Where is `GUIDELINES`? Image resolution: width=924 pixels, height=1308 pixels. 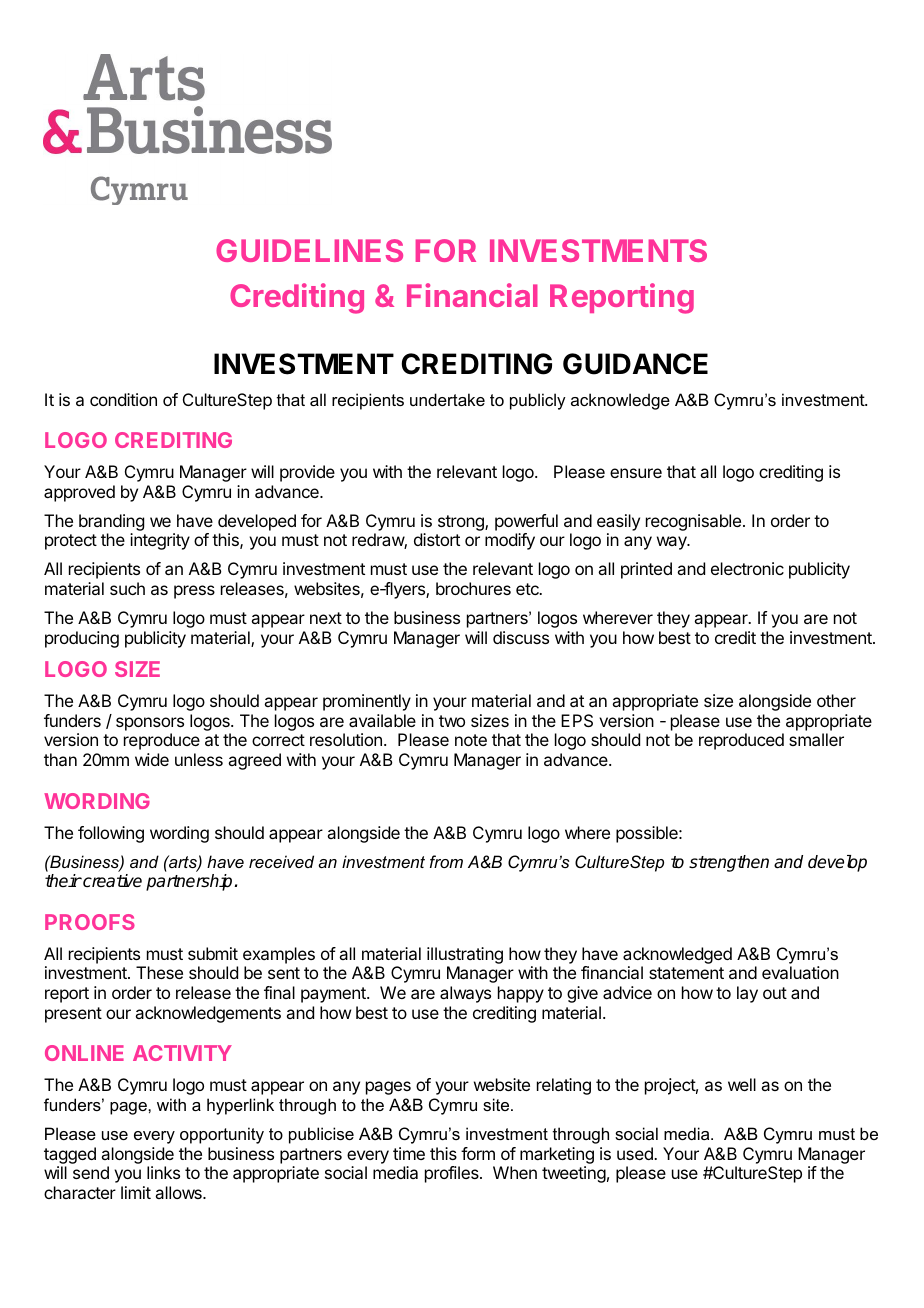 GUIDELINES is located at coordinates (309, 250).
